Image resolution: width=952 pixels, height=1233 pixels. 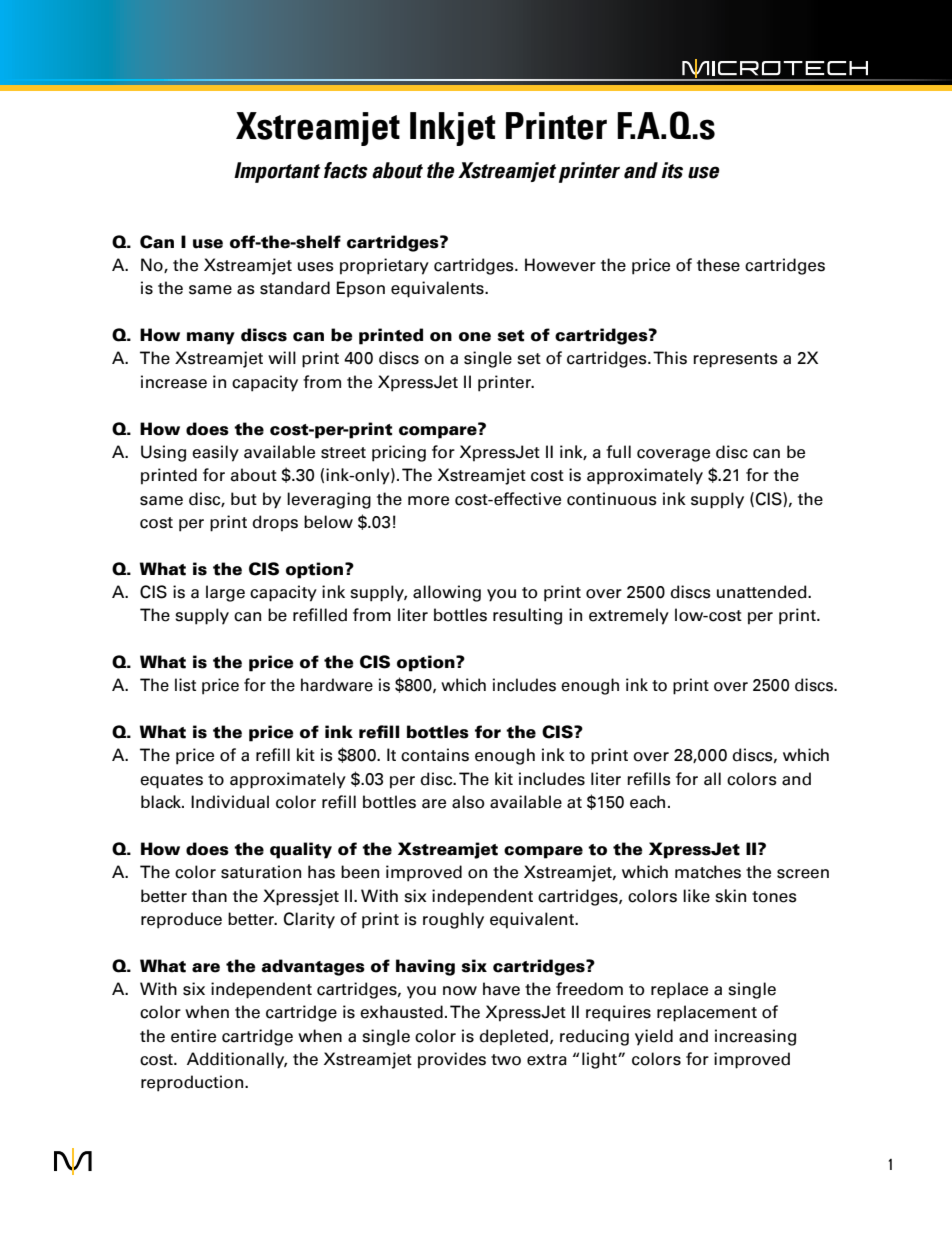 I want to click on Individual, so click(x=230, y=802).
